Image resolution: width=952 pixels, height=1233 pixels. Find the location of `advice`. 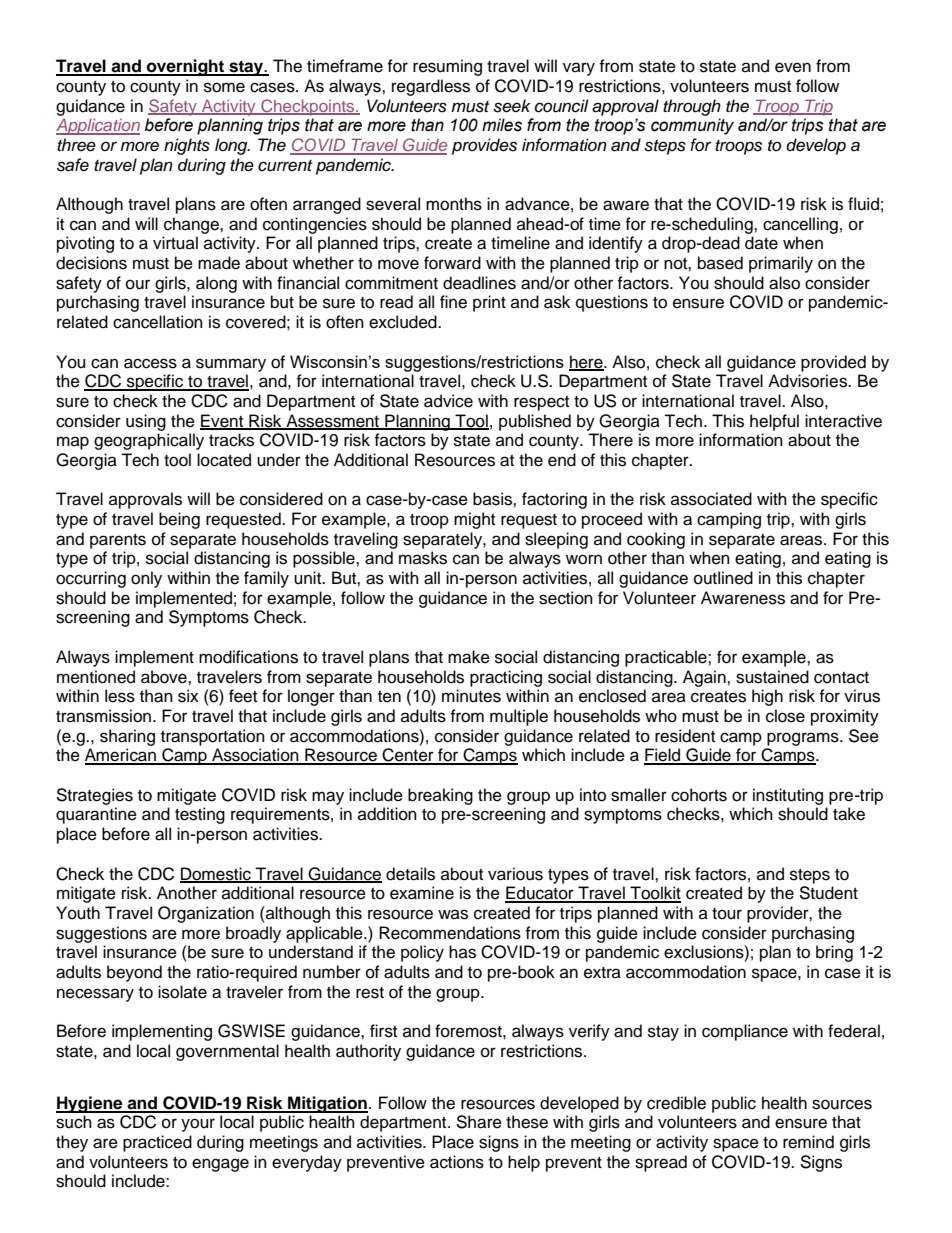

advice is located at coordinates (448, 401).
